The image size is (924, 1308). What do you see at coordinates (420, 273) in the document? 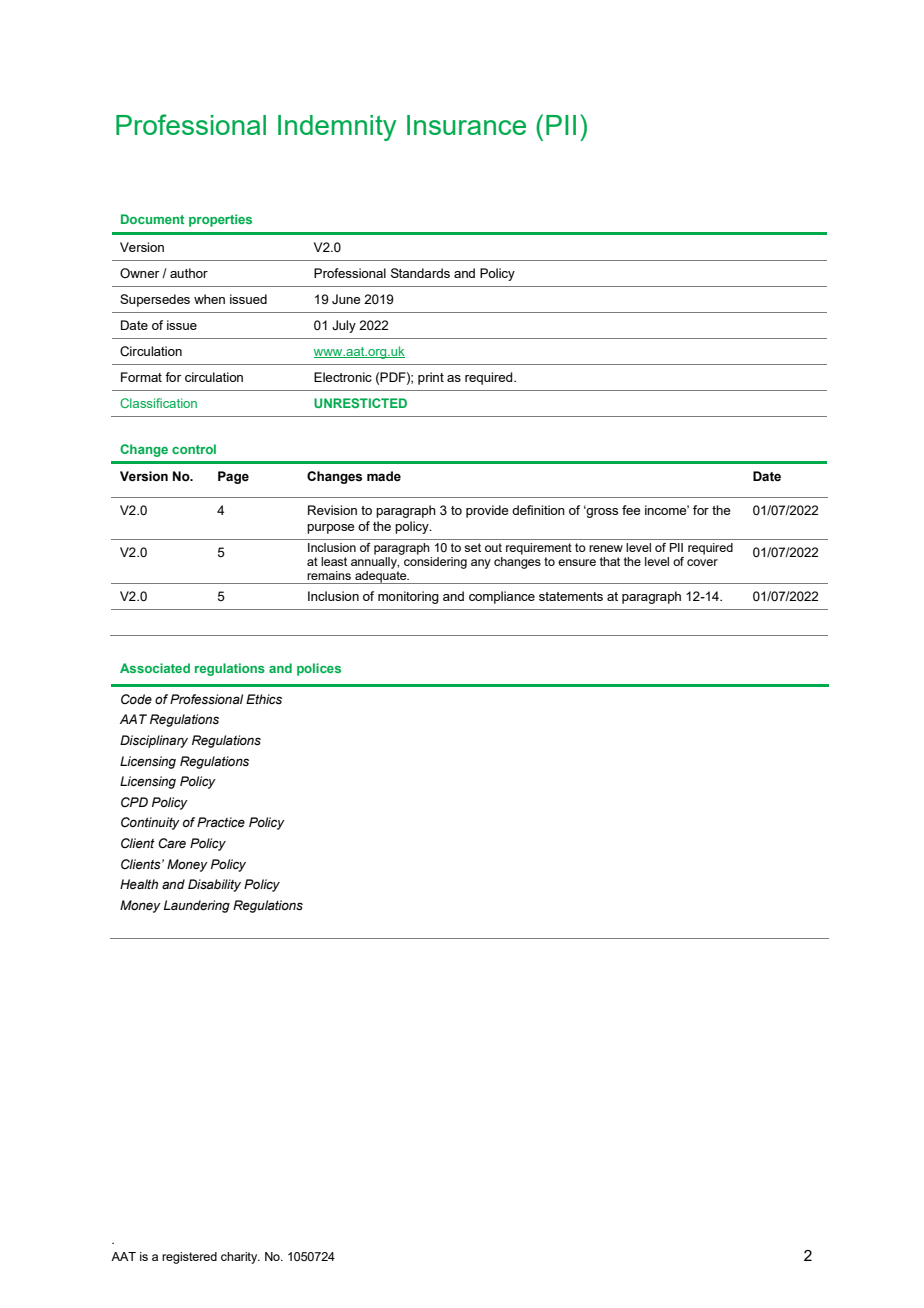
I see `Standards` at bounding box center [420, 273].
